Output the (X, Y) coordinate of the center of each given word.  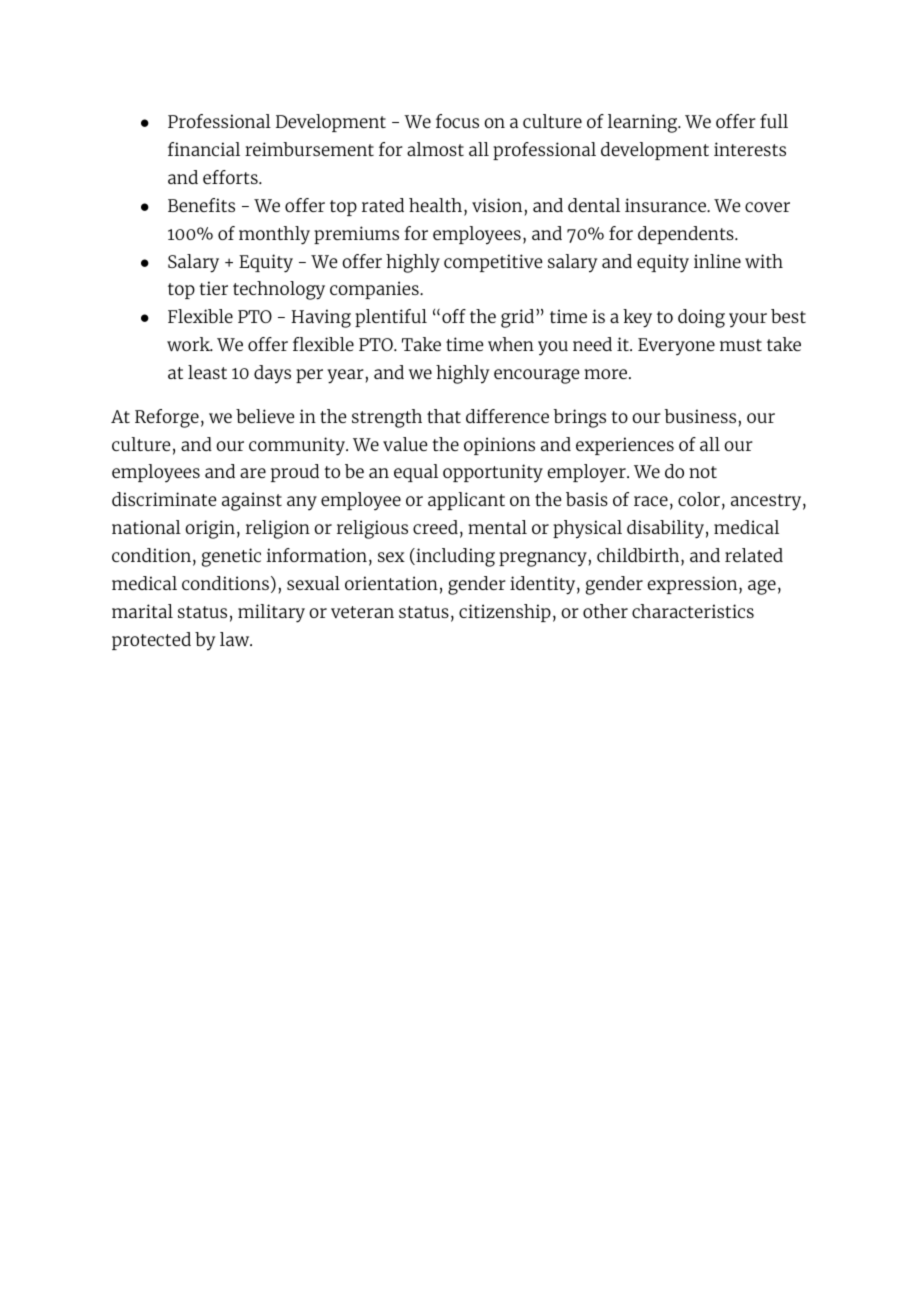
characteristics (693, 611)
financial (204, 149)
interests (750, 149)
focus (457, 121)
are (253, 473)
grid (517, 318)
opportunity (493, 473)
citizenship (505, 613)
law (236, 639)
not (703, 472)
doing (701, 318)
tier (213, 288)
